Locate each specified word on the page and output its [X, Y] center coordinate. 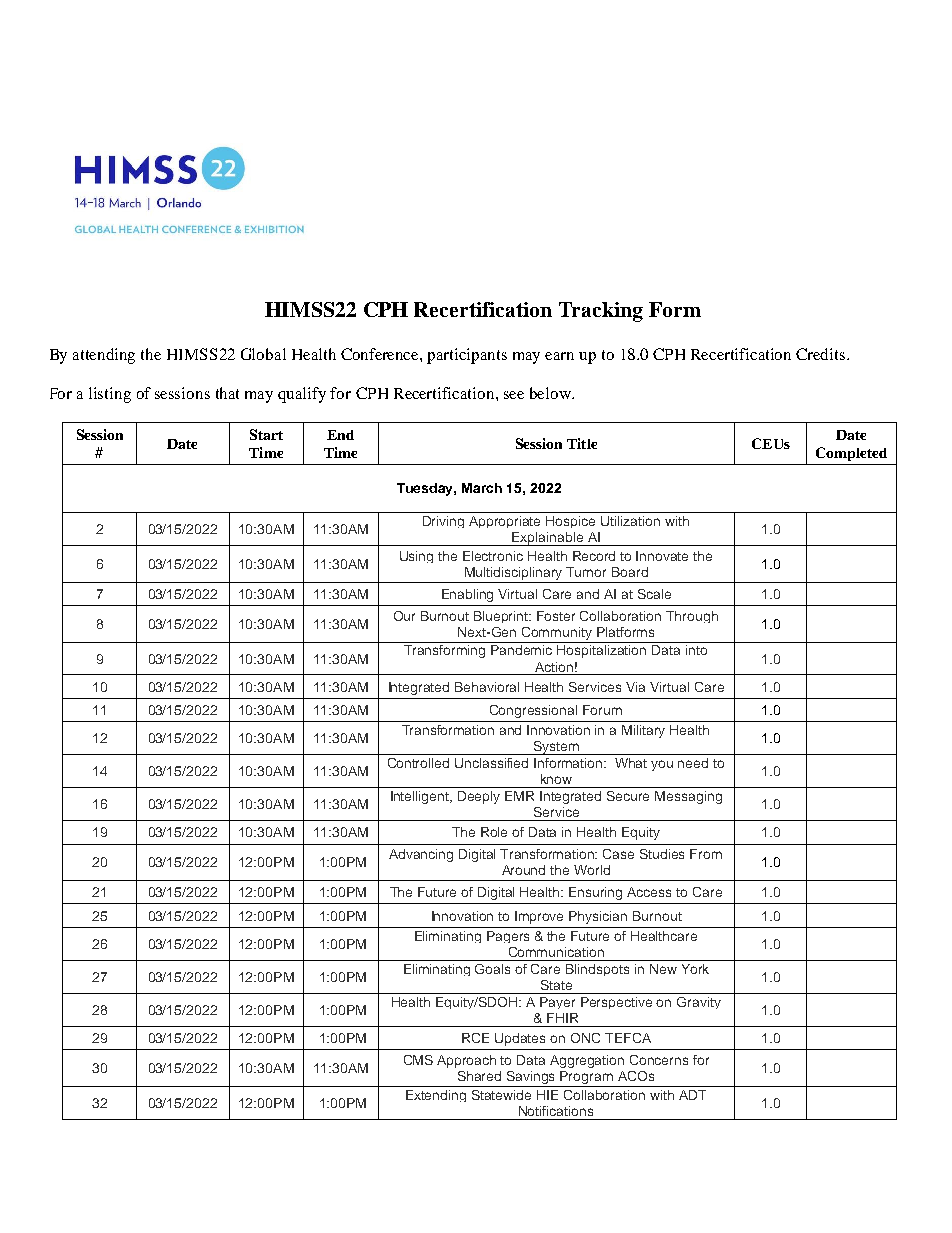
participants [467, 356]
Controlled [418, 763]
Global [263, 354]
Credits [822, 354]
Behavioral [487, 687]
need [693, 763]
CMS [418, 1060]
